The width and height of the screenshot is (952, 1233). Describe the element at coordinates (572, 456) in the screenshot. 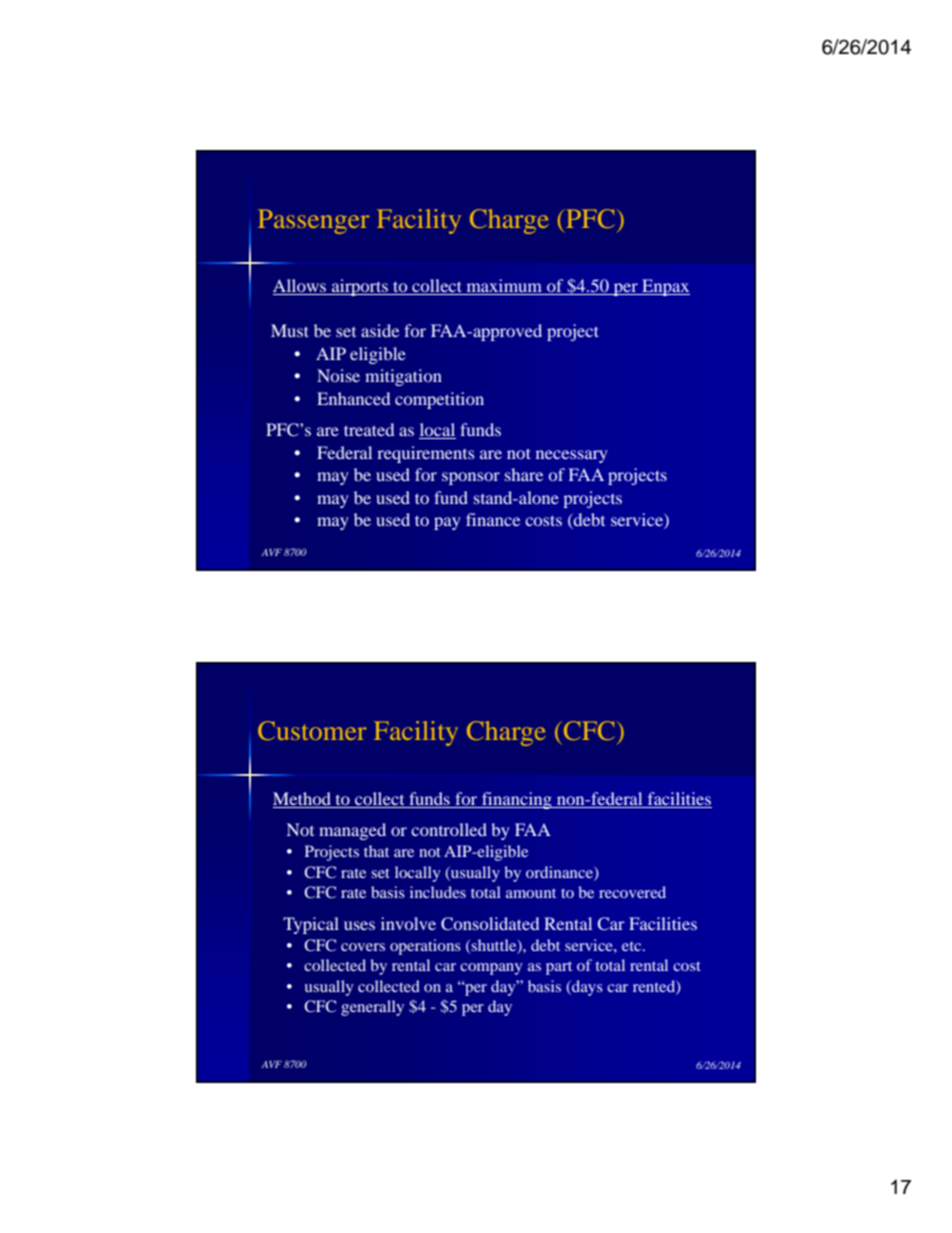

I see `necessary` at that location.
